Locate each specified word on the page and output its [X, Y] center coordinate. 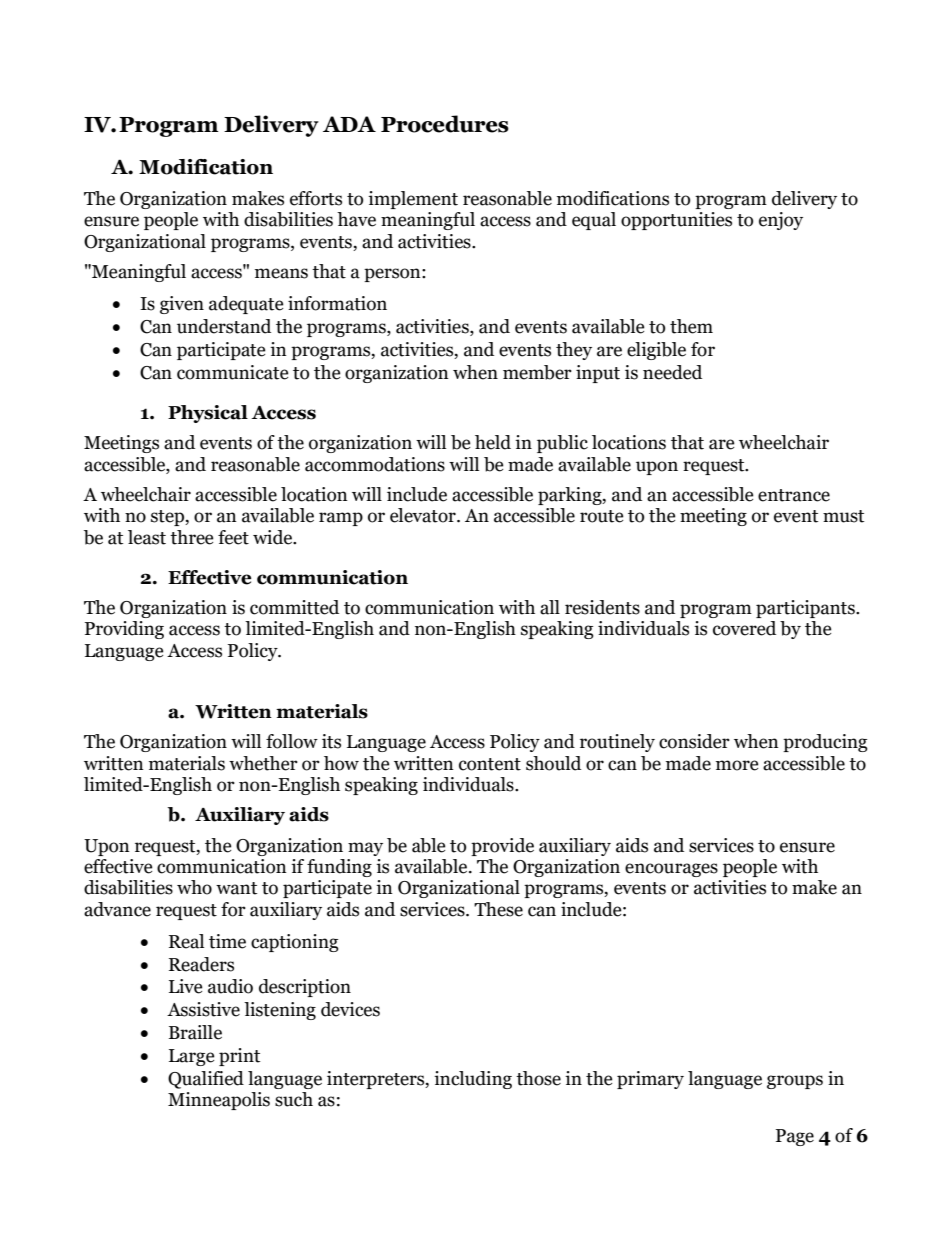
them [691, 326]
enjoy [781, 221]
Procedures [445, 124]
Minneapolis [219, 1101]
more [737, 765]
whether [263, 763]
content [490, 764]
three [192, 537]
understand [224, 326]
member [537, 372]
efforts [316, 198]
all [550, 607]
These [498, 909]
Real [186, 941]
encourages [671, 870]
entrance [794, 495]
